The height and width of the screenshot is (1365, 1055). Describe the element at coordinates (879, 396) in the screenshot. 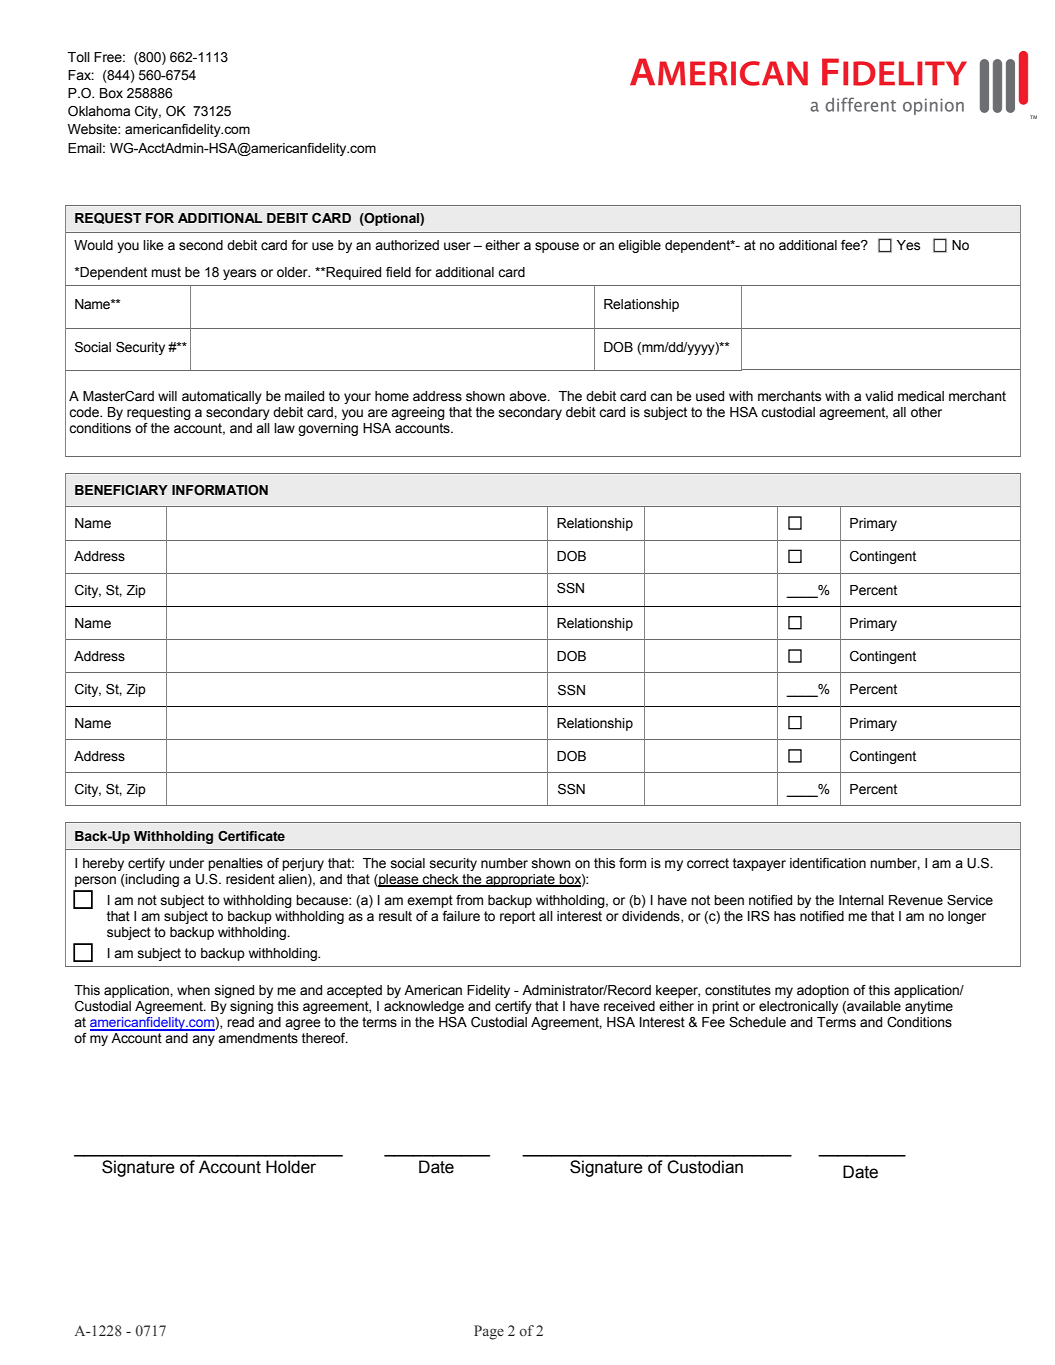

I see `valid` at that location.
